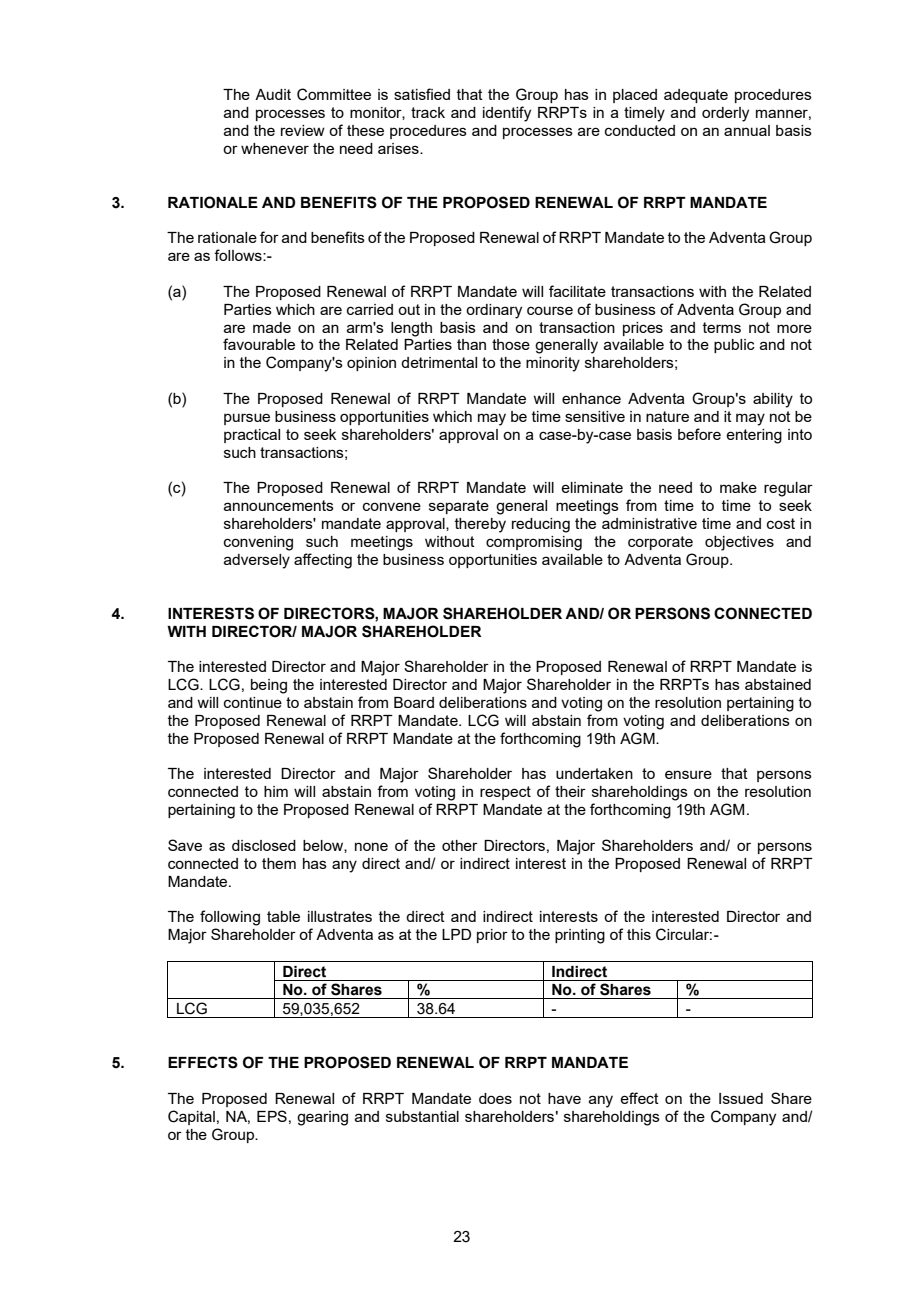  I want to click on him, so click(276, 791).
